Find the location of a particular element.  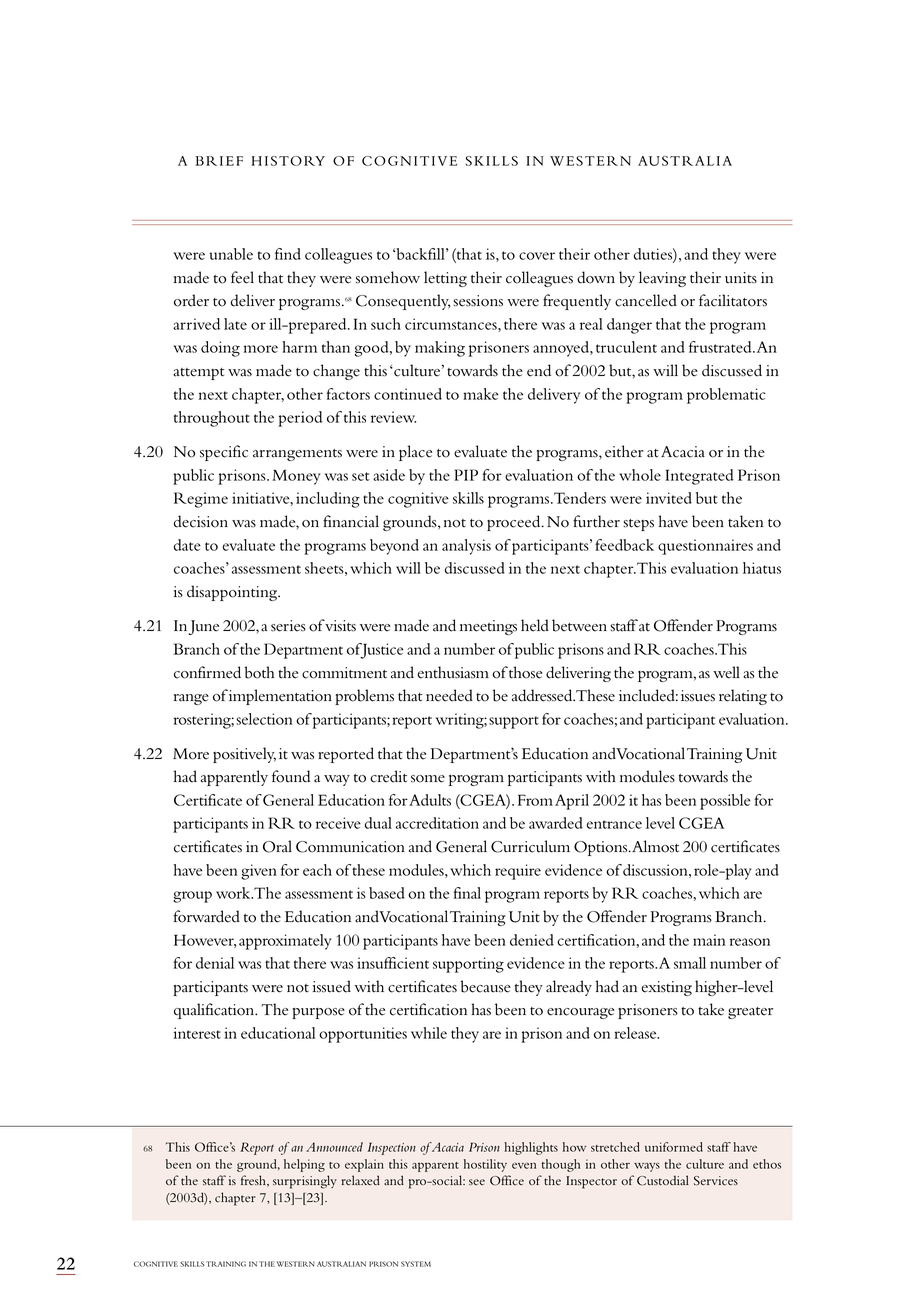

fresh is located at coordinates (254, 1181).
